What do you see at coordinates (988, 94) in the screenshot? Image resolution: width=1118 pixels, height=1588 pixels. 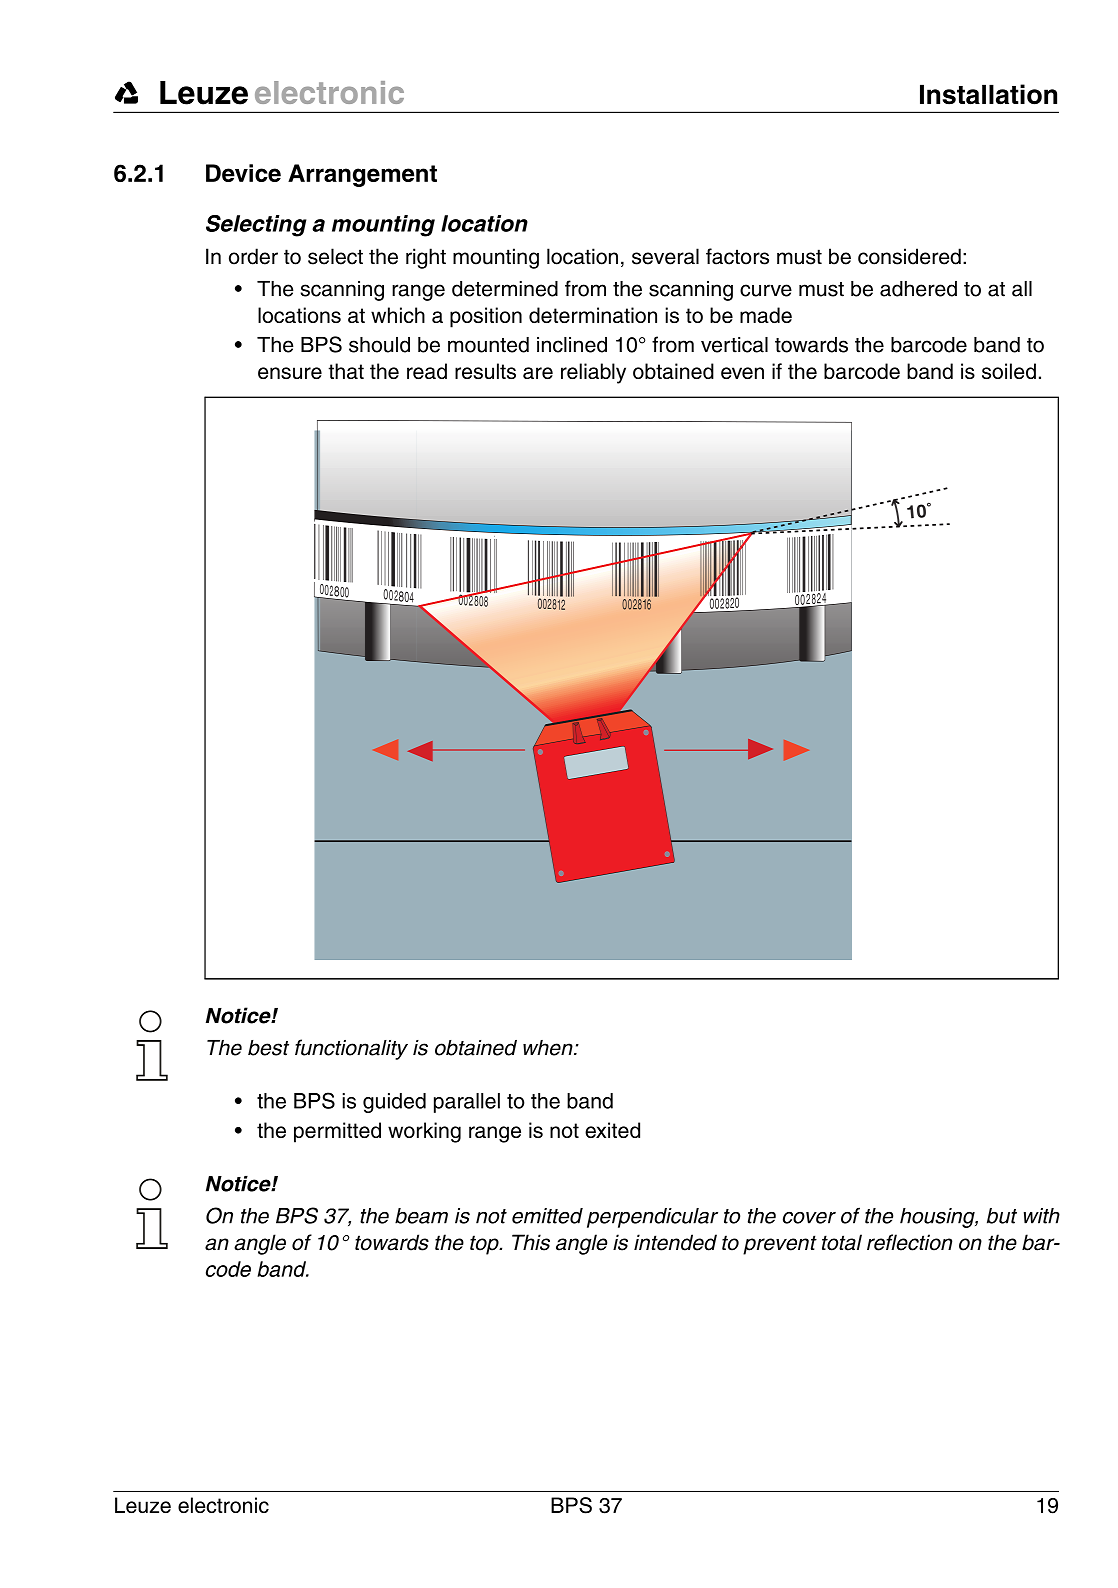 I see `Installation` at bounding box center [988, 94].
